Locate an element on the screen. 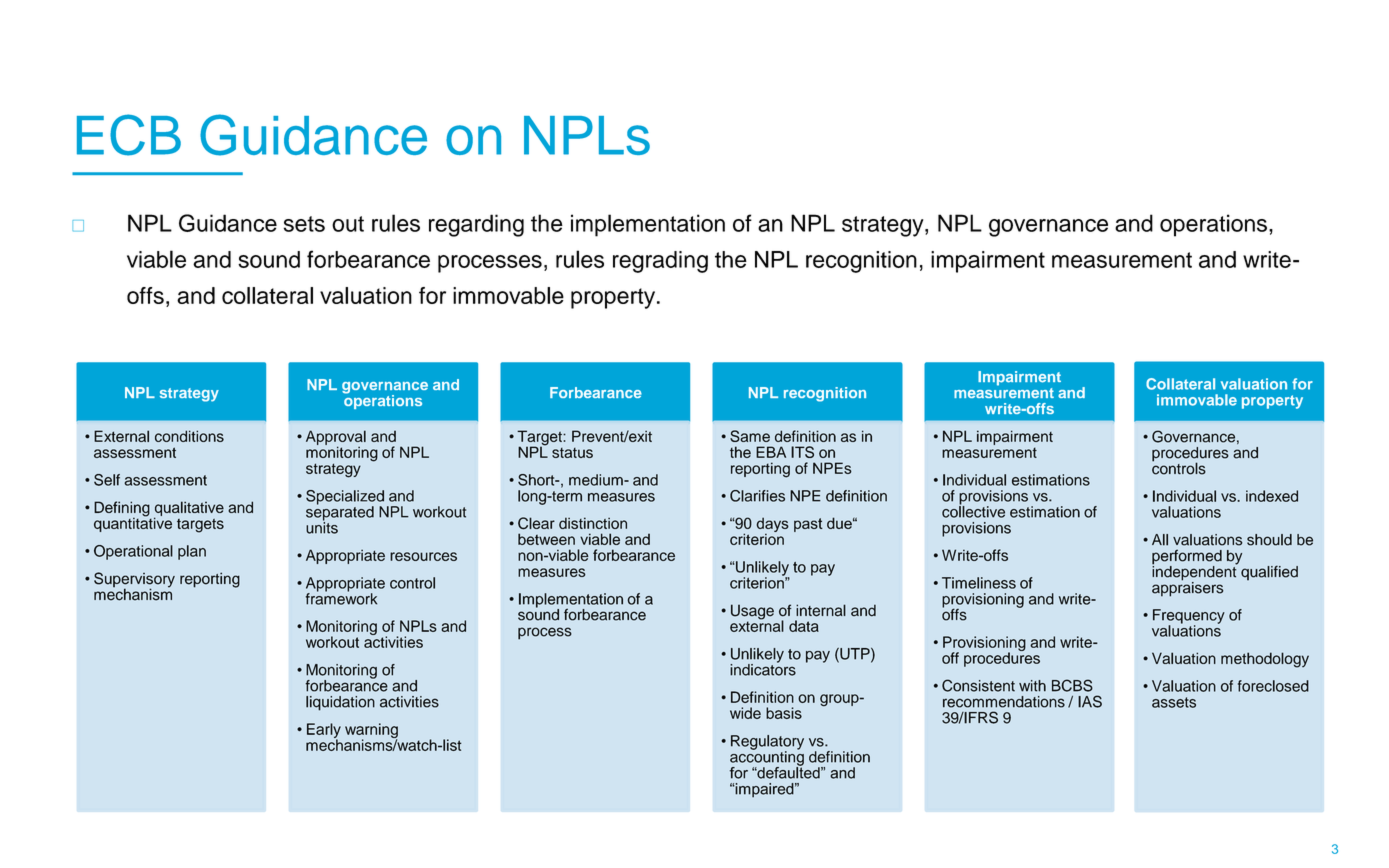  Frequency is located at coordinates (1189, 617).
